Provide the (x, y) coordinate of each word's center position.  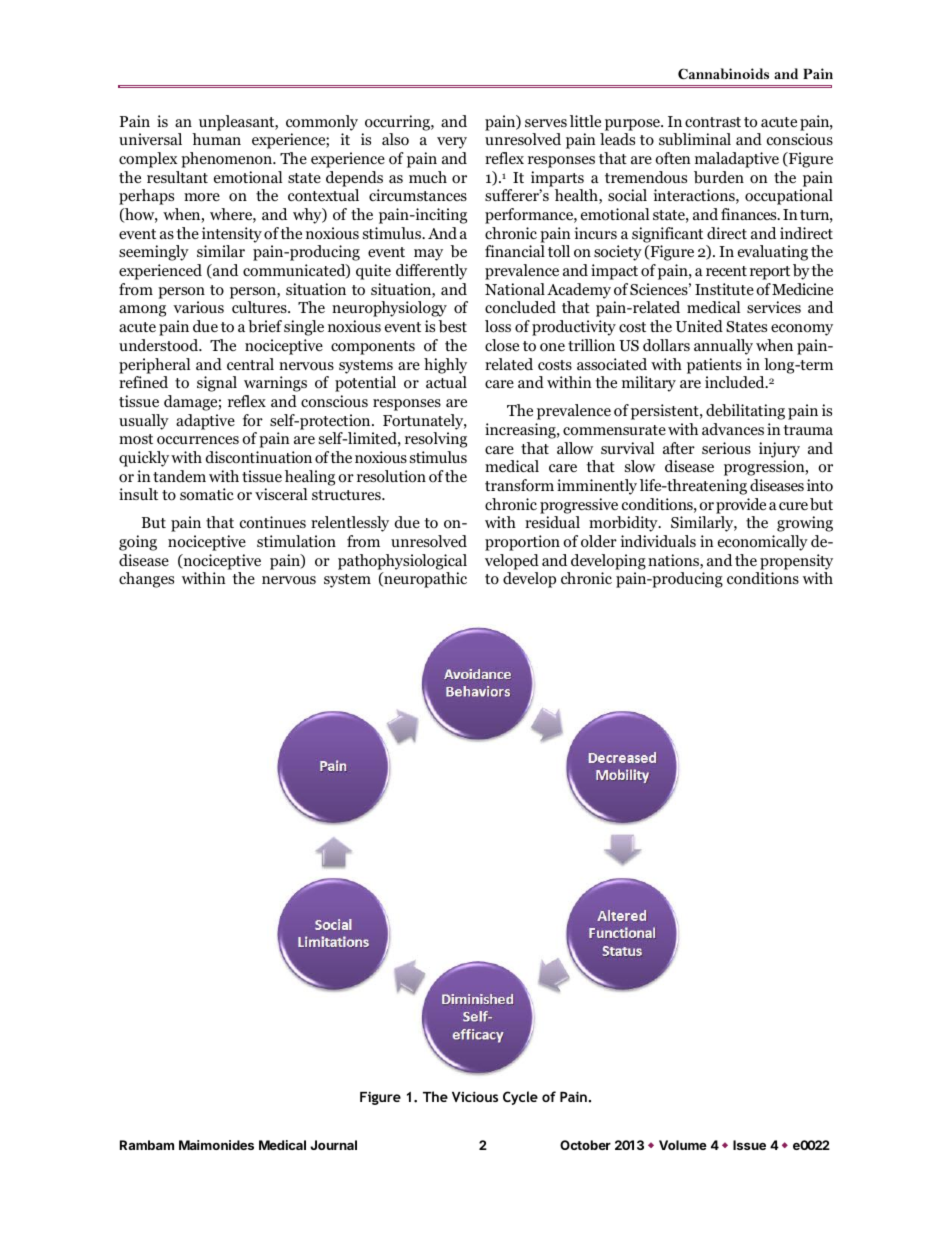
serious (726, 448)
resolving (436, 440)
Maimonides (216, 1145)
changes (146, 580)
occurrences (198, 440)
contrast (713, 122)
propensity (796, 562)
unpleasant (238, 123)
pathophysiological (402, 562)
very (452, 143)
